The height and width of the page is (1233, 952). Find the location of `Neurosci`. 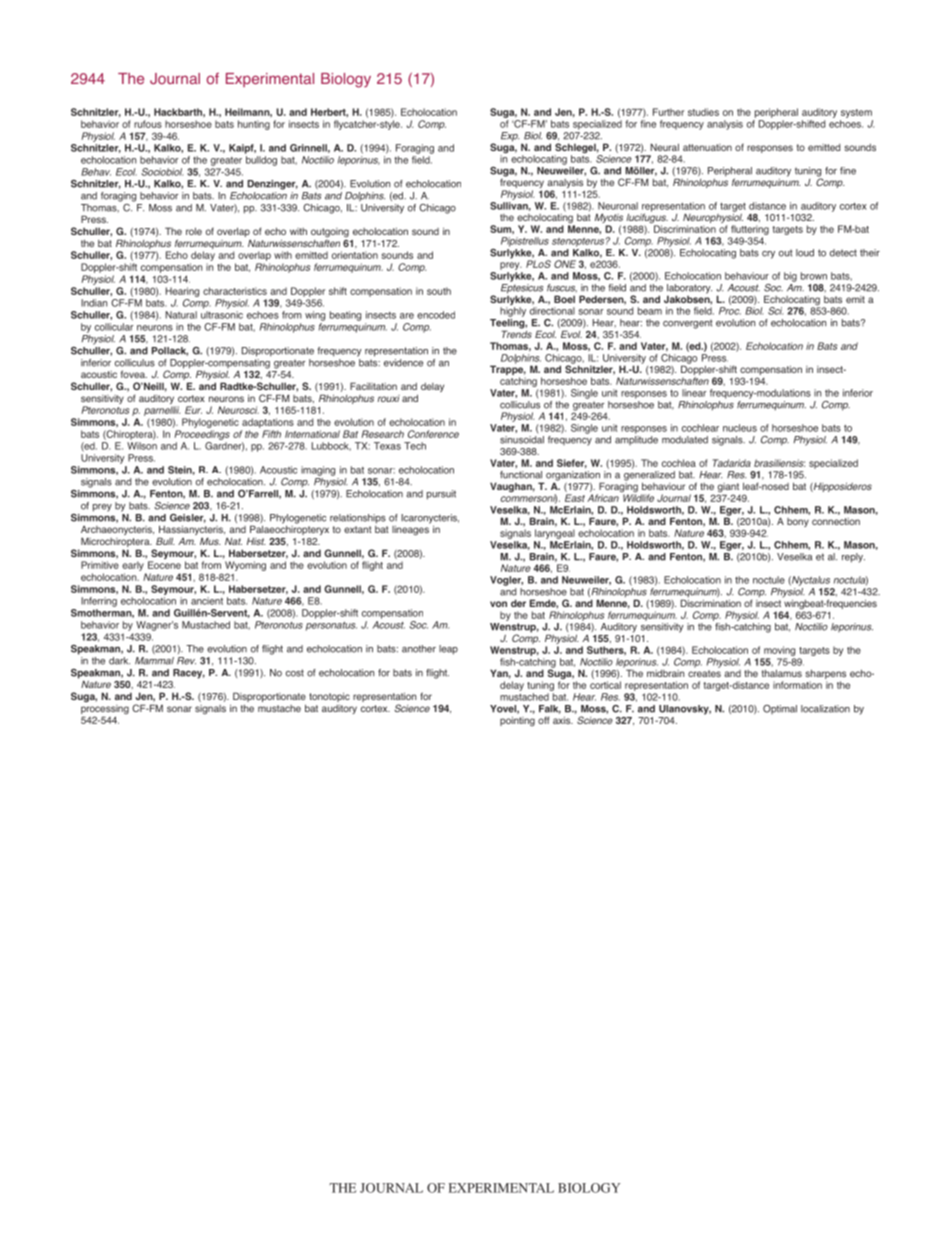

Neurosci is located at coordinates (238, 410).
